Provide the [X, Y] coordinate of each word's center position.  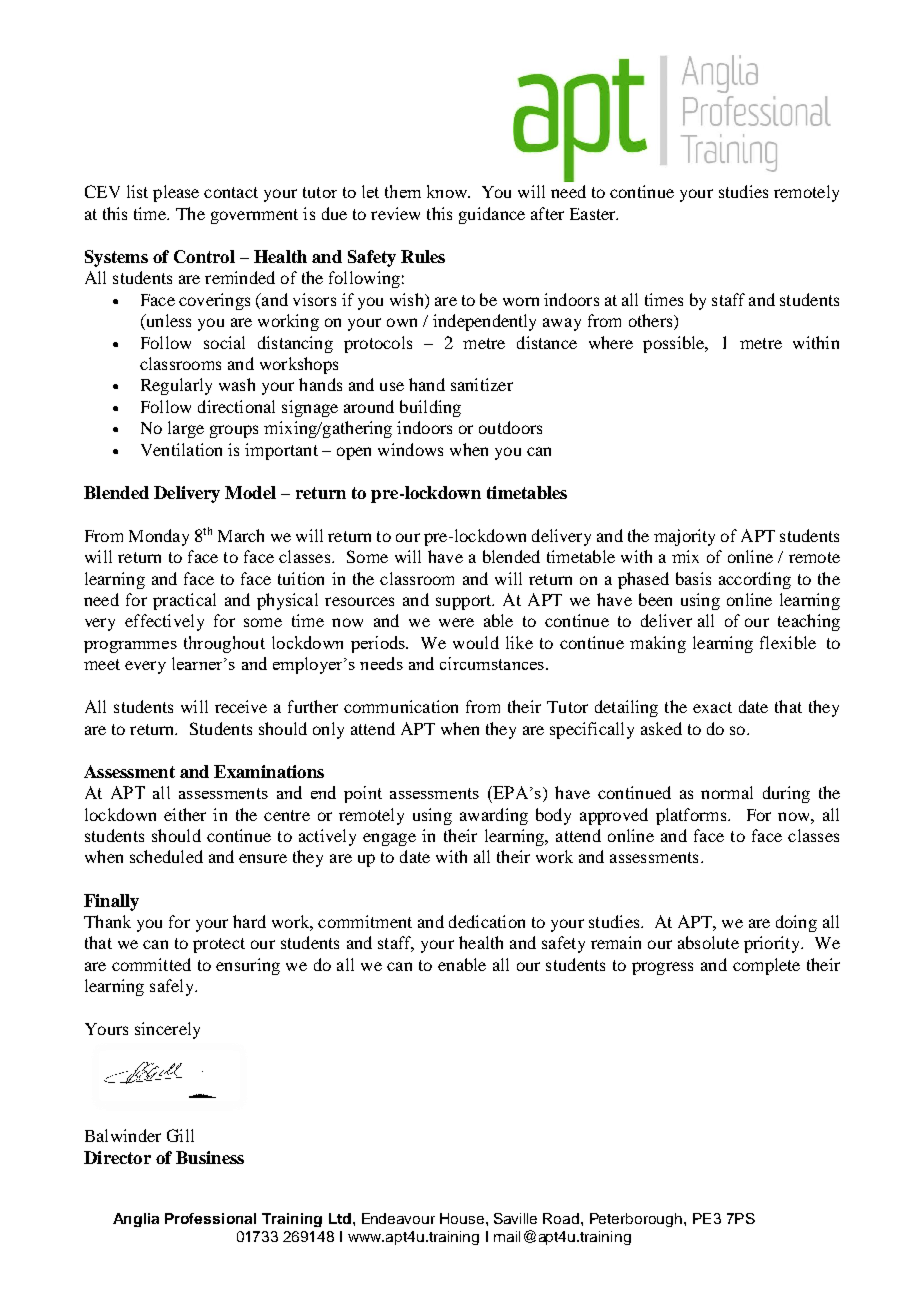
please [176, 193]
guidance [492, 215]
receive [241, 706]
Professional [210, 1218]
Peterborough [637, 1220]
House [462, 1218]
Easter [594, 214]
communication [401, 706]
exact [712, 707]
